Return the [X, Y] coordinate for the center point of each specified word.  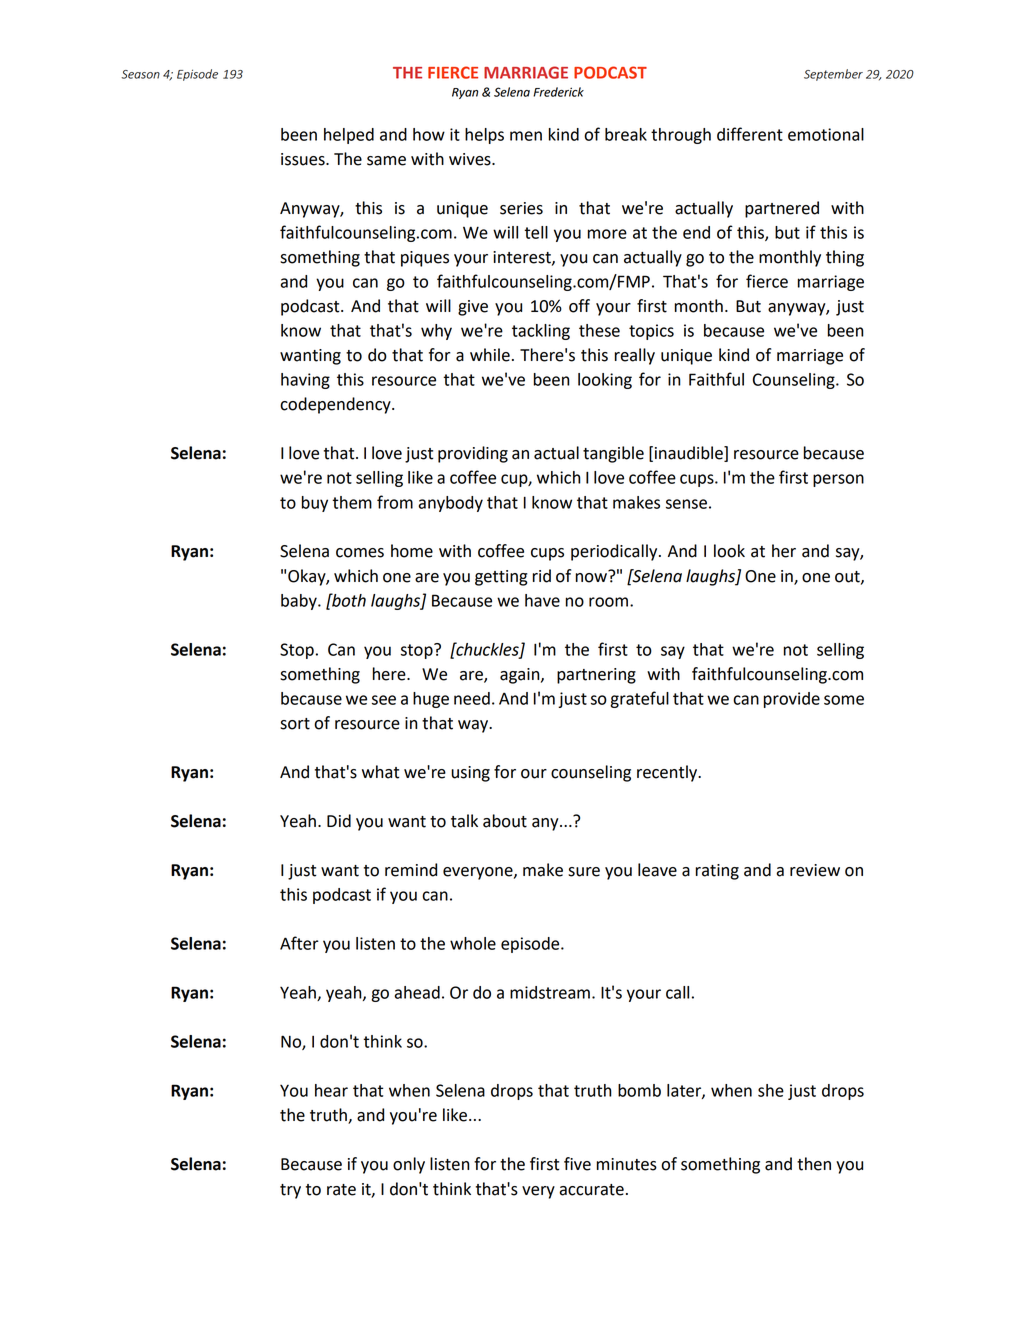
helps [484, 136]
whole [473, 943]
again [521, 676]
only [409, 1165]
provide [792, 700]
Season [140, 74]
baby [300, 602]
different [750, 134]
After [299, 943]
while [490, 355]
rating [717, 872]
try [290, 1191]
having [305, 381]
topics [651, 332]
